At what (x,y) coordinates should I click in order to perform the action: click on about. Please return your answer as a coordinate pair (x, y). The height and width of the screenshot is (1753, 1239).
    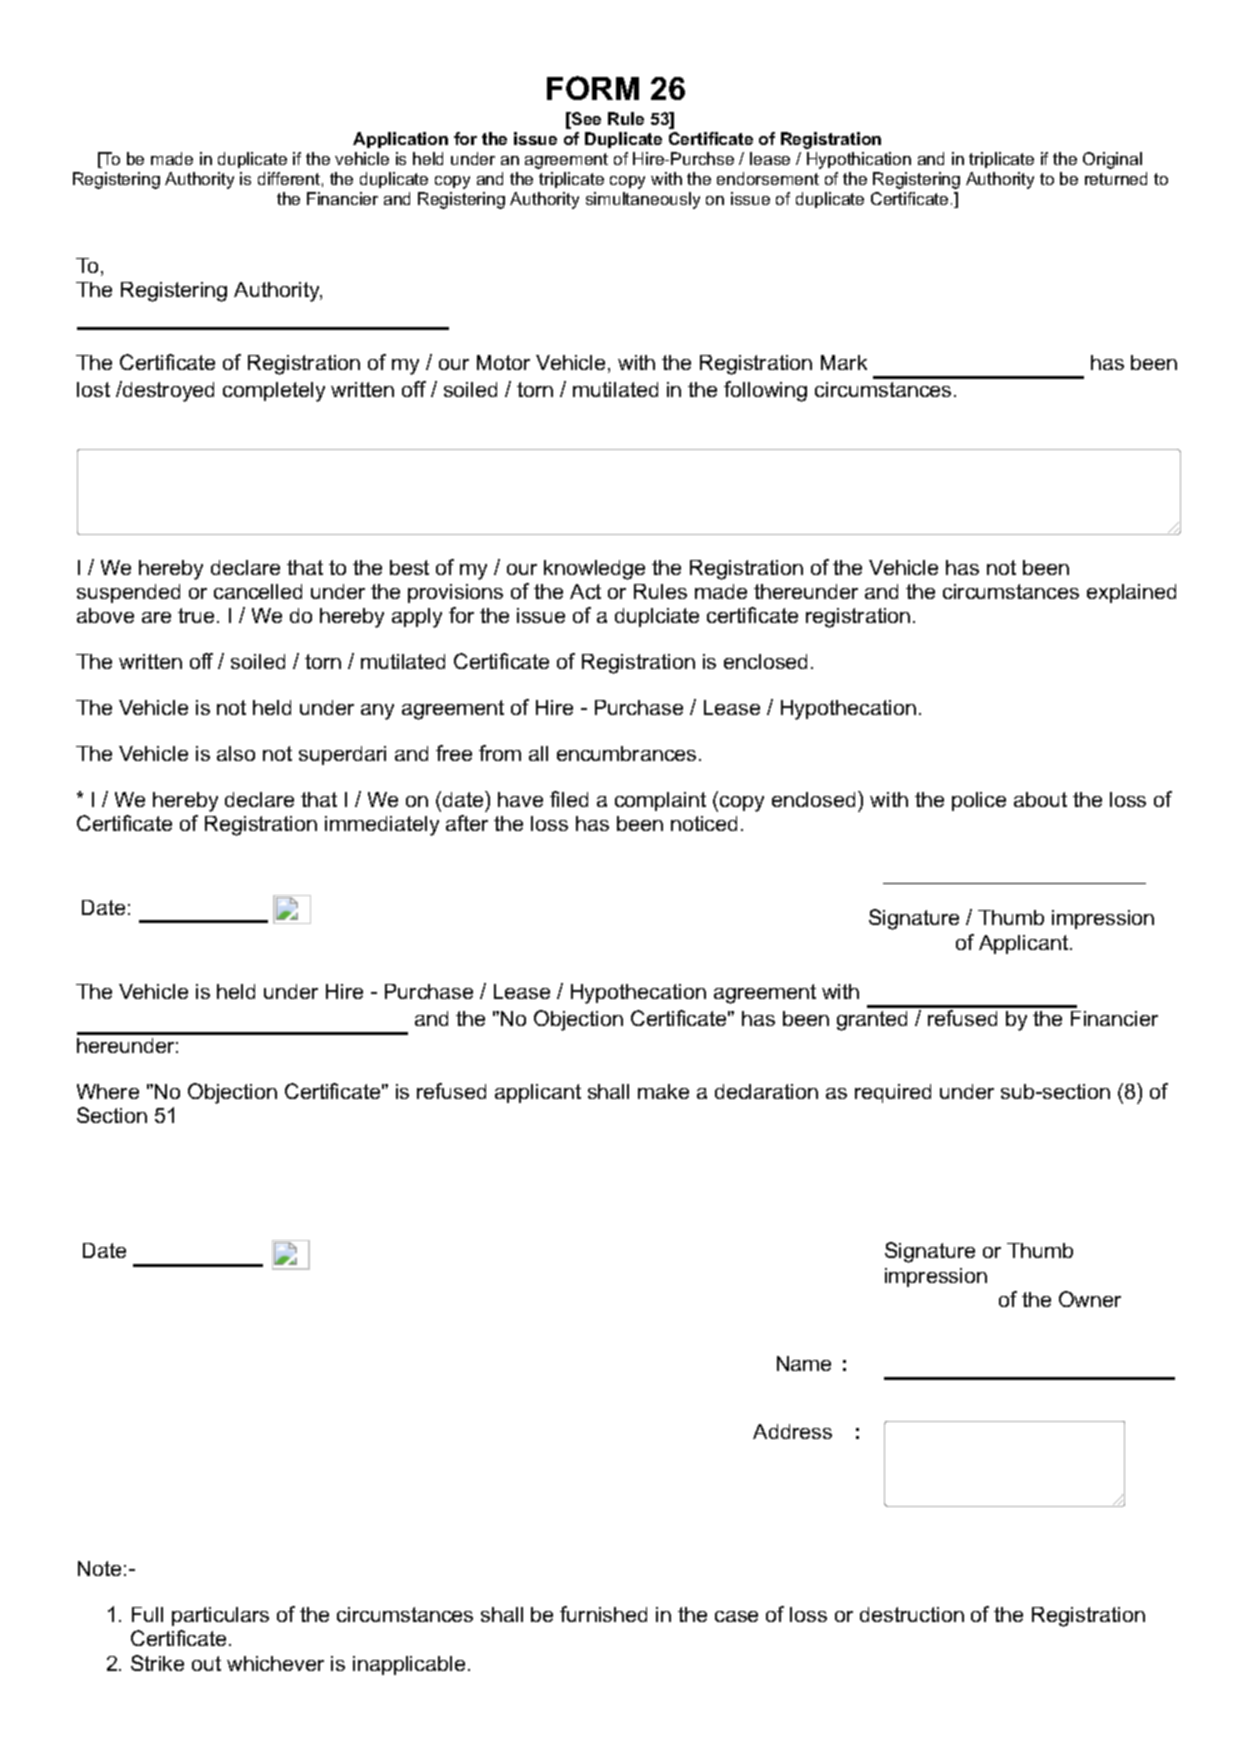
    Looking at the image, I should click on (1040, 799).
